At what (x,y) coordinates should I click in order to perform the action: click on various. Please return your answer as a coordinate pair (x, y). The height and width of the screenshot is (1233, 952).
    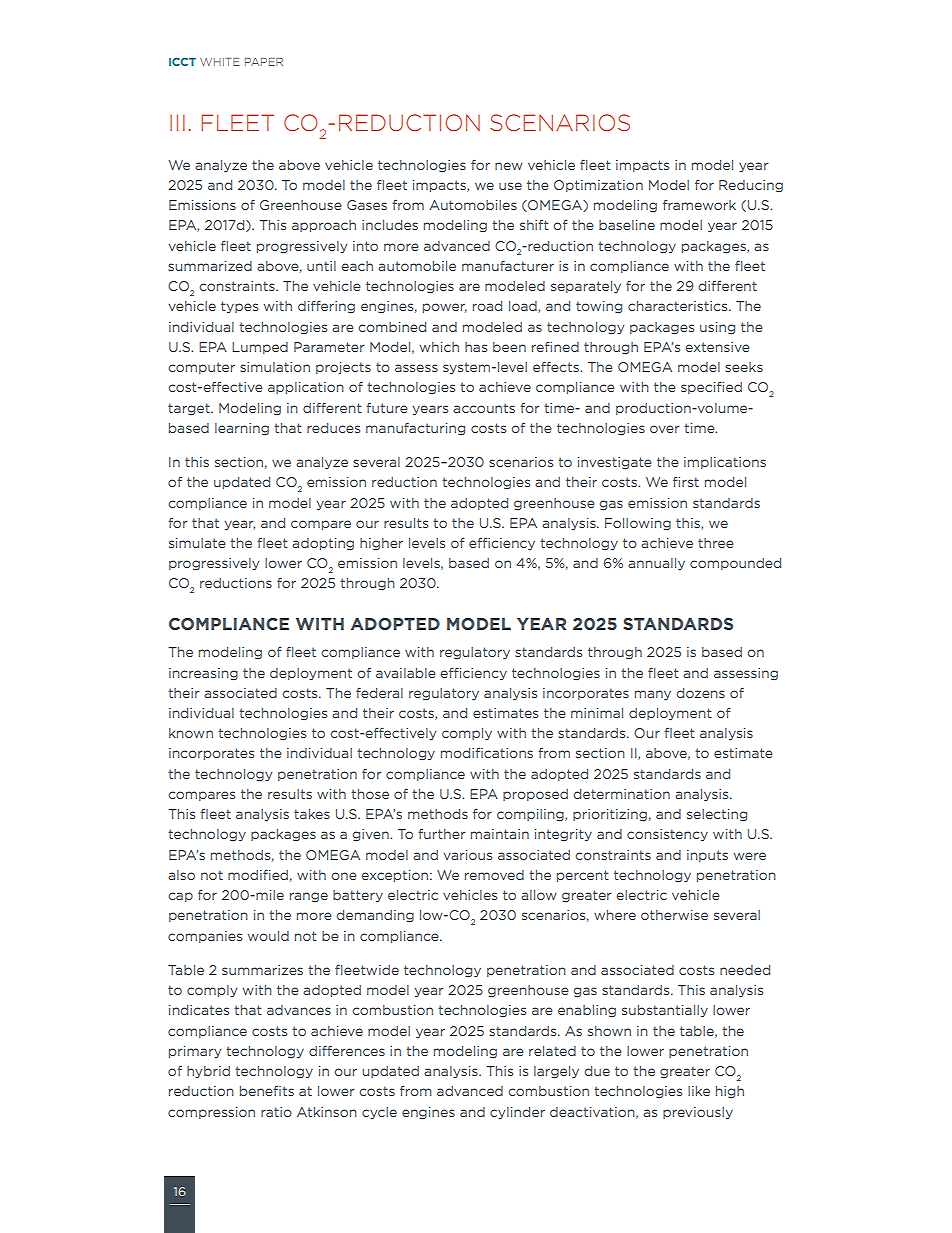
    Looking at the image, I should click on (468, 855).
